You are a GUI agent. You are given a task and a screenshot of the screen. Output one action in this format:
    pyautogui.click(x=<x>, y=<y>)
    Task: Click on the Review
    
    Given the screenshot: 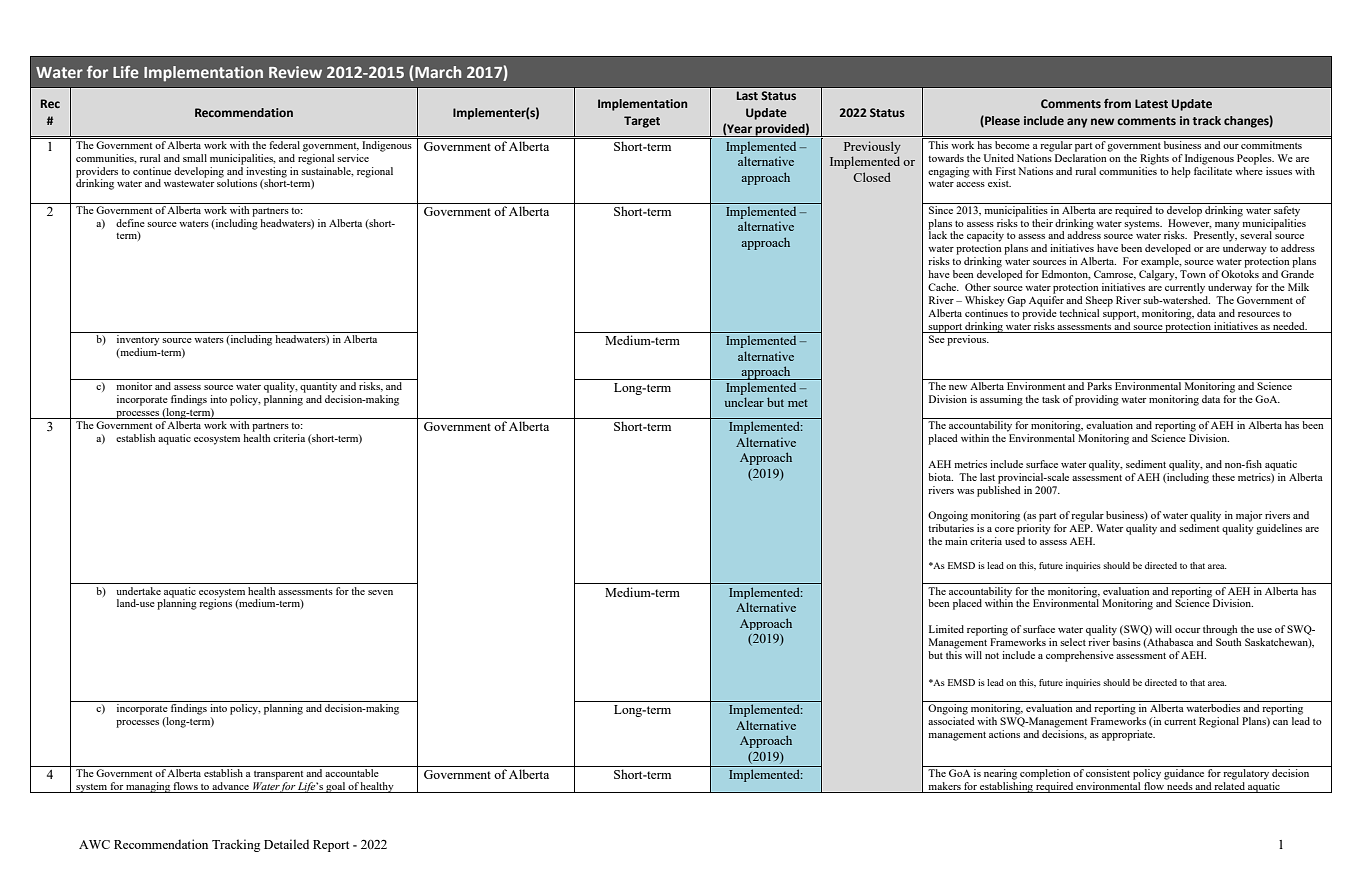 What is the action you would take?
    pyautogui.click(x=295, y=72)
